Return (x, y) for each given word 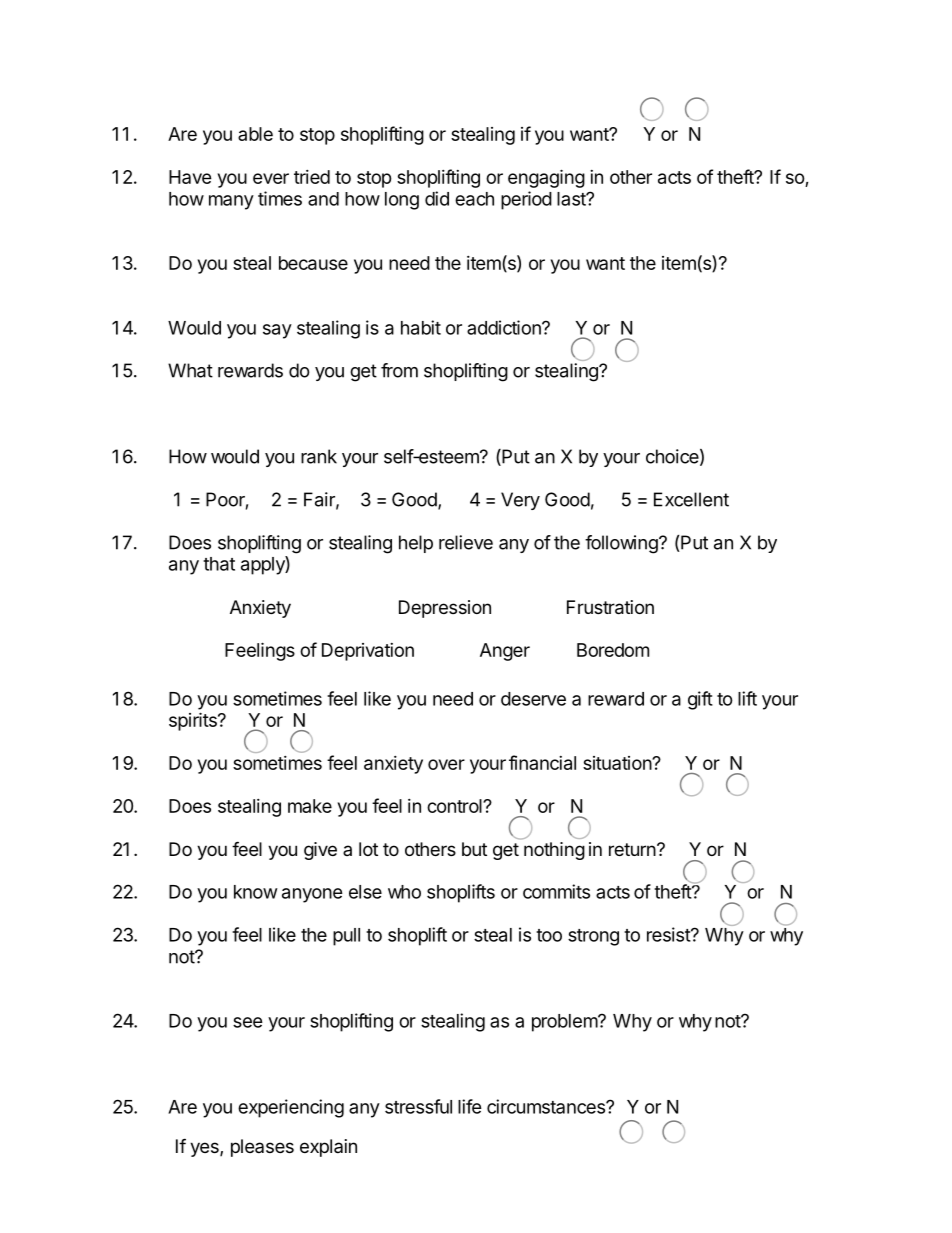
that (219, 564)
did (437, 198)
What (190, 370)
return (633, 849)
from (399, 370)
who (404, 892)
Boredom (613, 650)
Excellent (691, 499)
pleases (262, 1148)
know (256, 892)
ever (271, 178)
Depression (445, 609)
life (470, 1106)
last (572, 199)
